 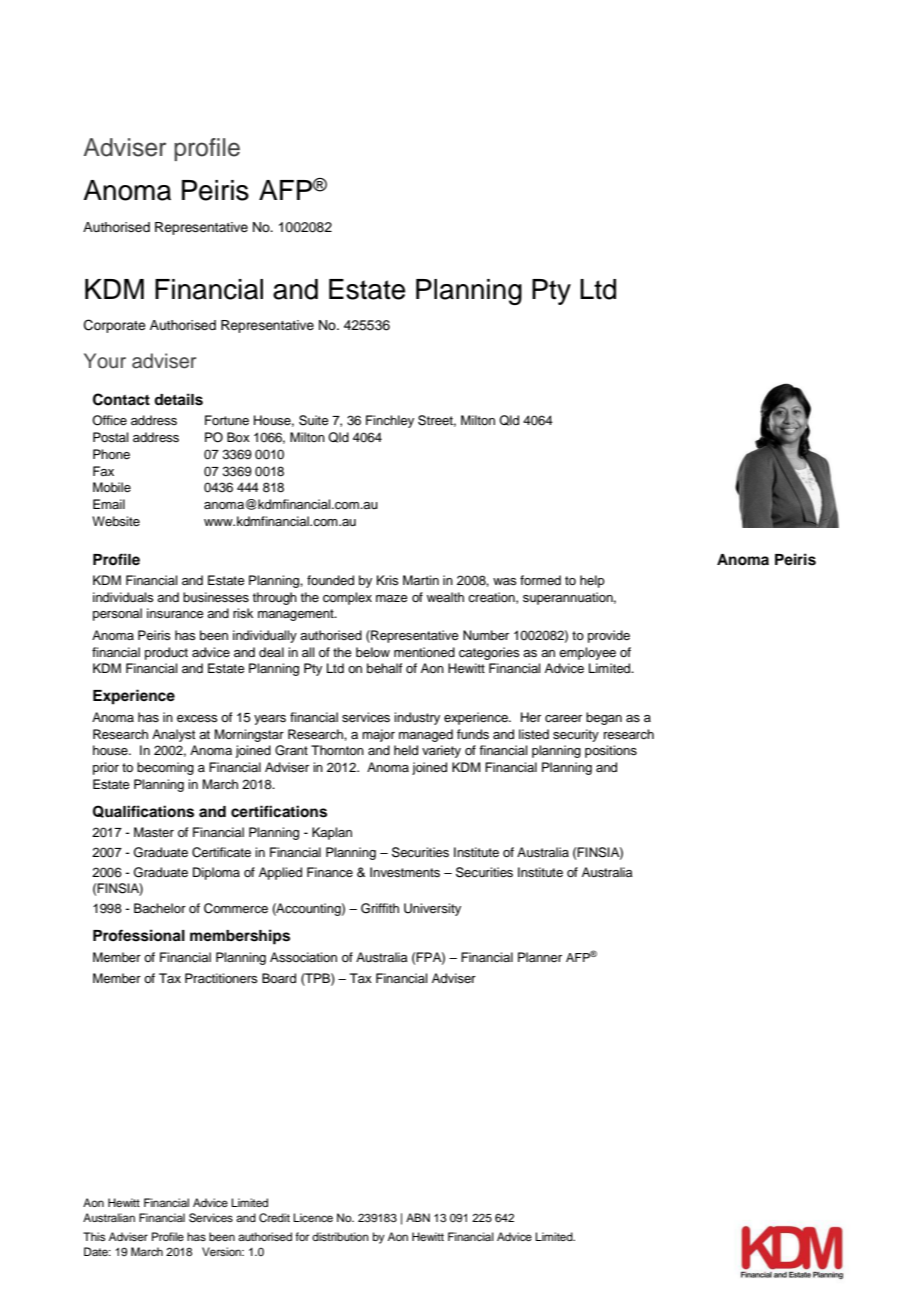 What do you see at coordinates (540, 957) in the screenshot?
I see `Planner` at bounding box center [540, 957].
